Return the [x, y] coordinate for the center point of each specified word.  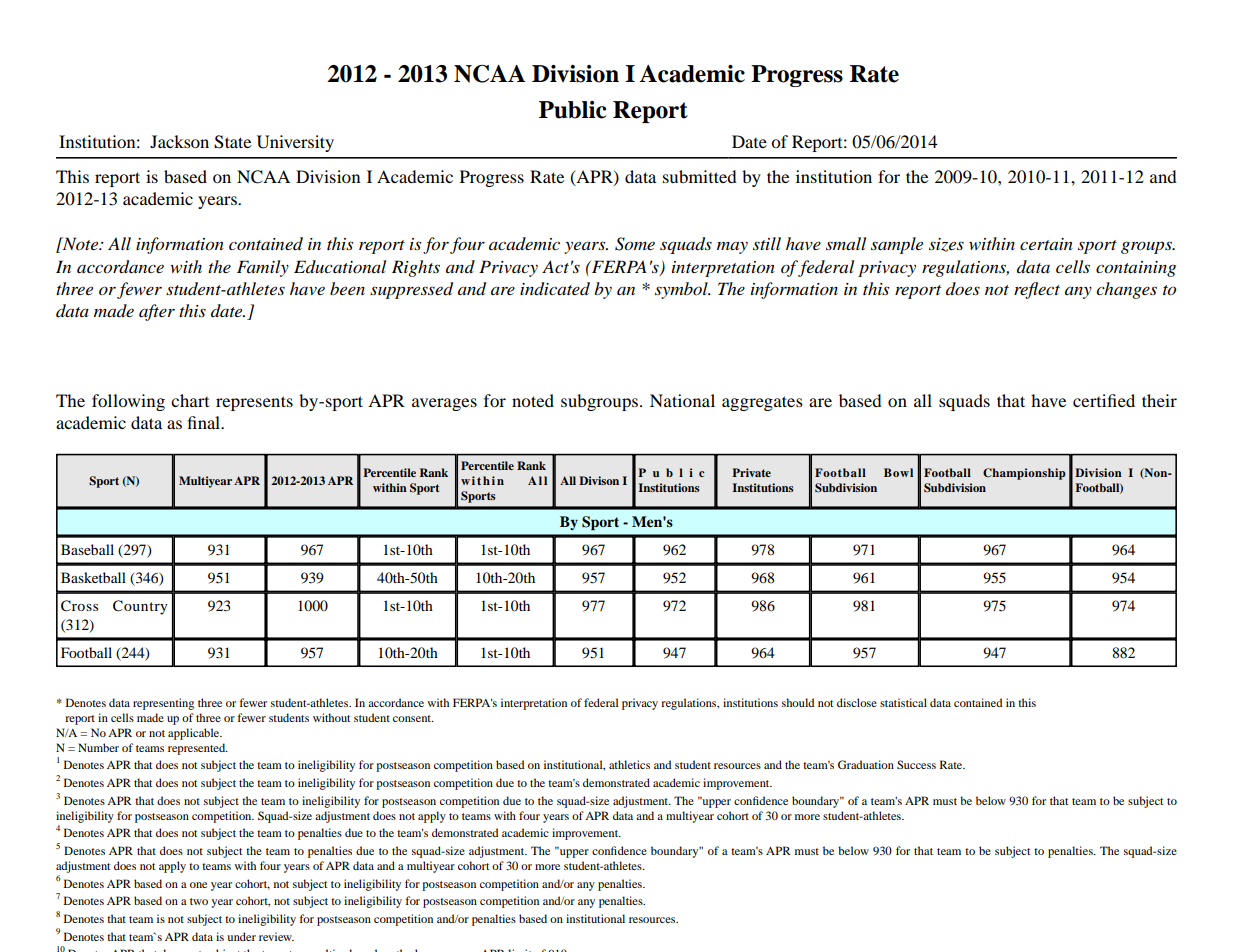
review [276, 936]
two [199, 901]
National [682, 400]
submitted [700, 176]
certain [1046, 244]
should [798, 702]
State [232, 142]
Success [916, 764]
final [205, 422]
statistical [903, 702]
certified [1104, 400]
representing [163, 704]
